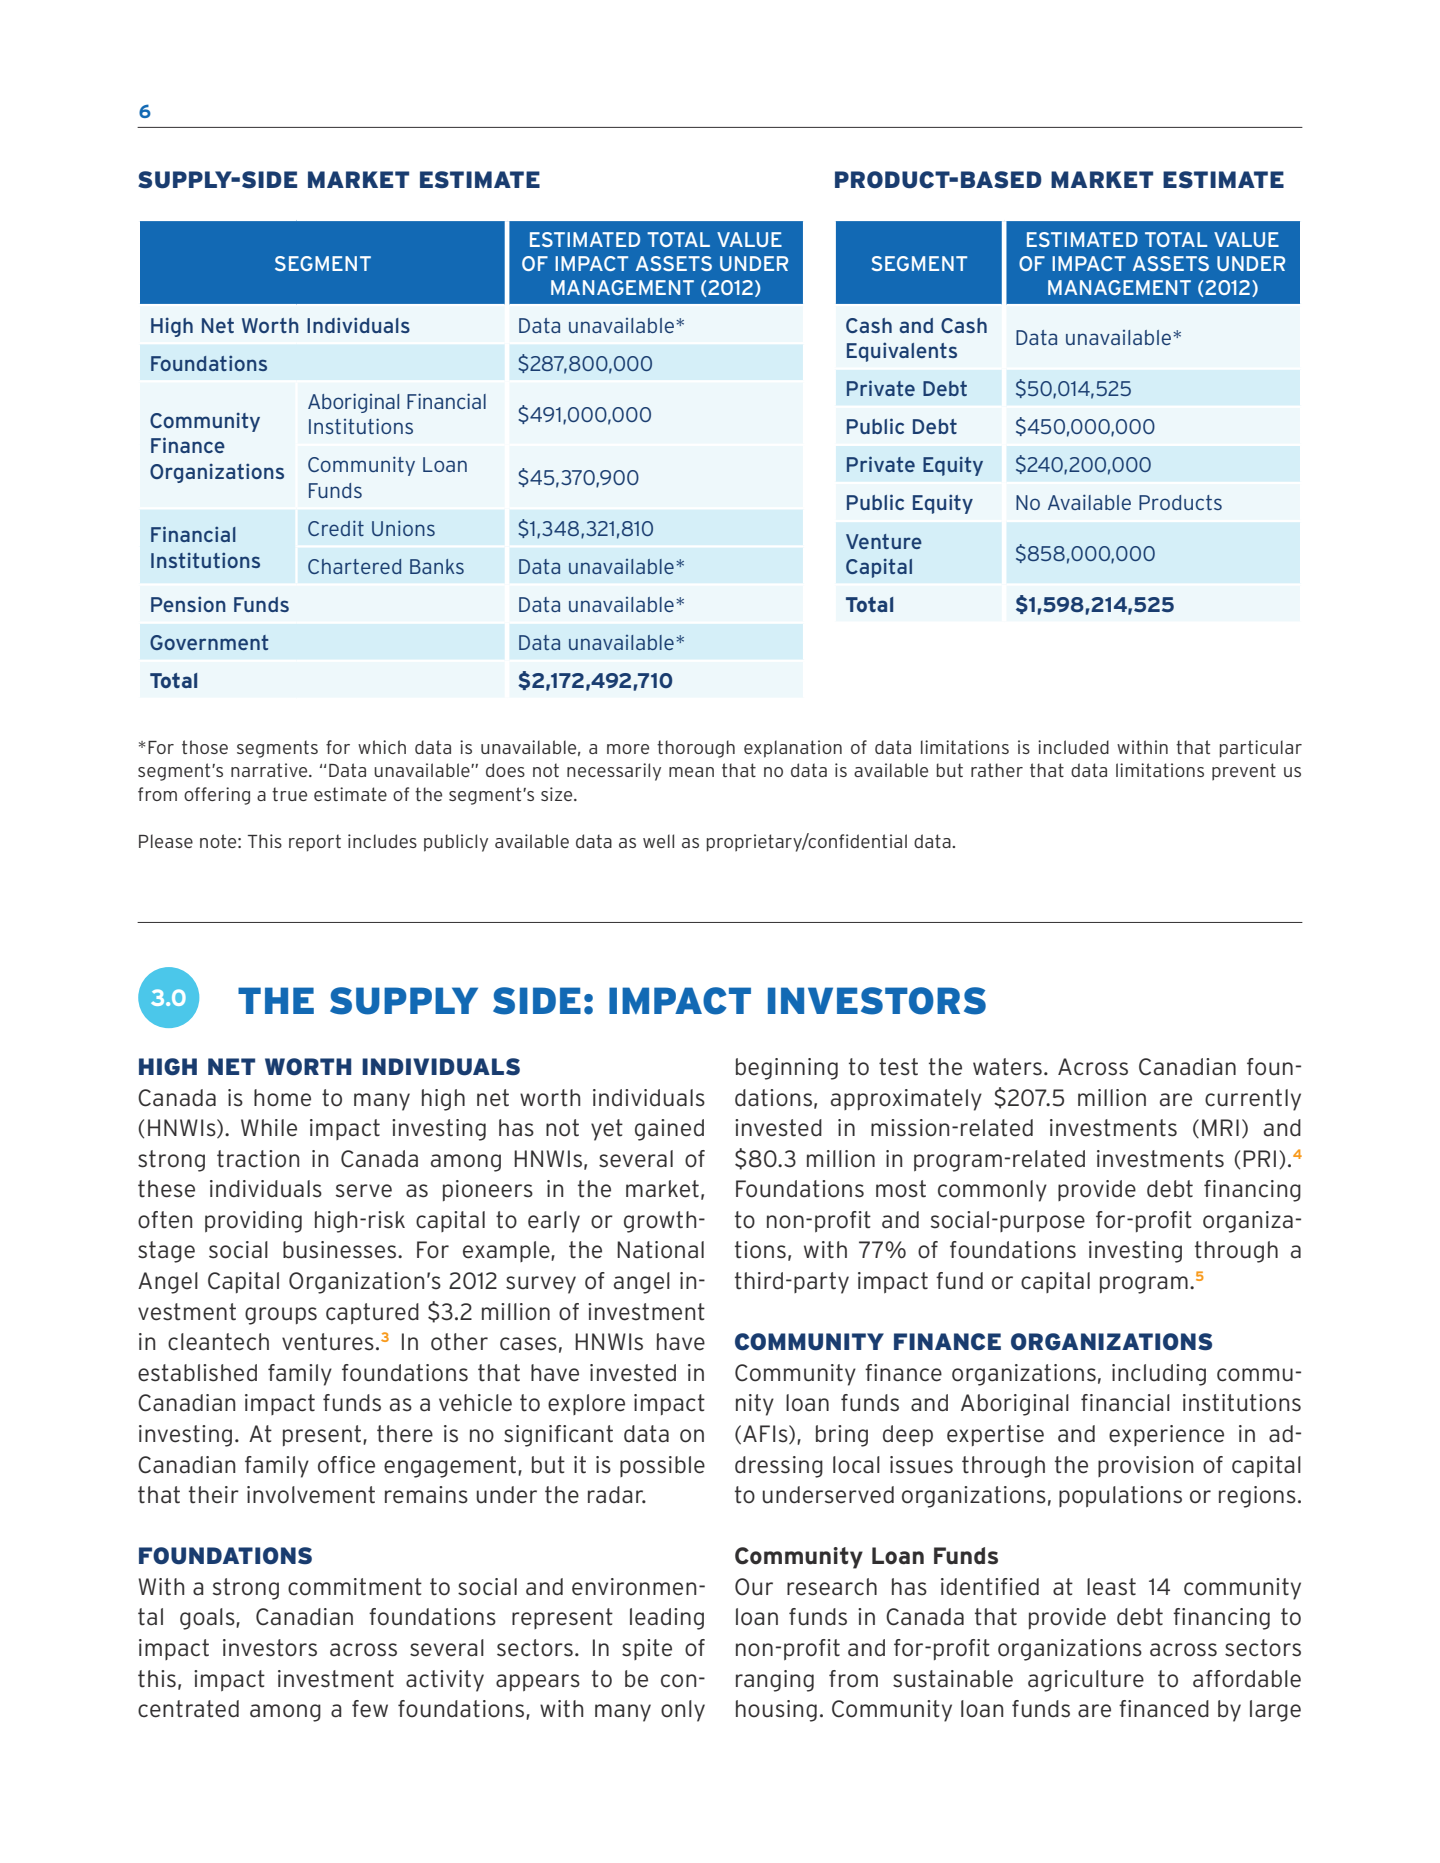  What do you see at coordinates (658, 841) in the image?
I see `well` at bounding box center [658, 841].
